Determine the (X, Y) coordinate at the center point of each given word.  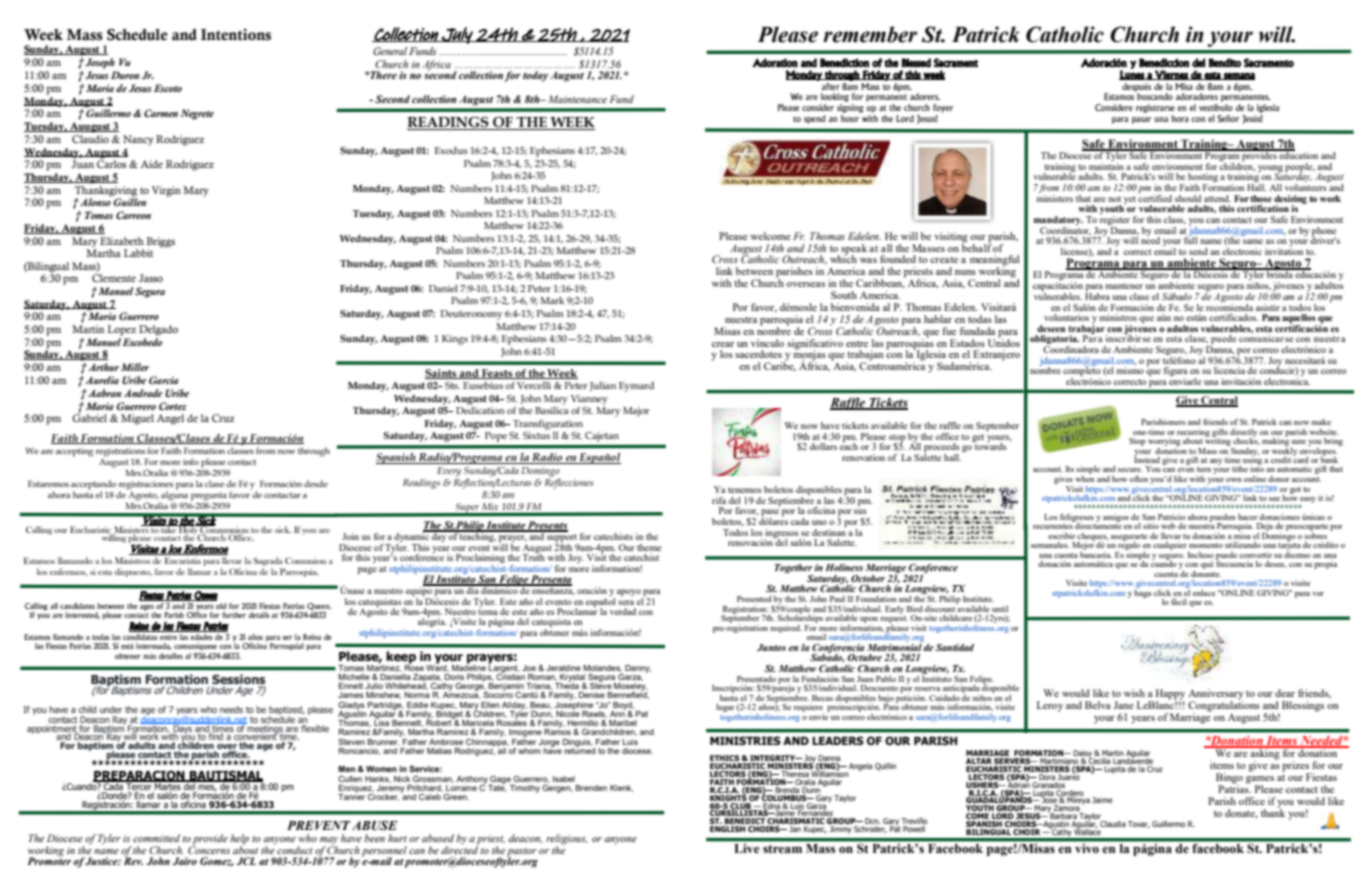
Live (747, 848)
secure (1130, 470)
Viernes (1171, 75)
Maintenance (577, 99)
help (239, 840)
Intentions (236, 34)
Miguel (137, 419)
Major (636, 412)
